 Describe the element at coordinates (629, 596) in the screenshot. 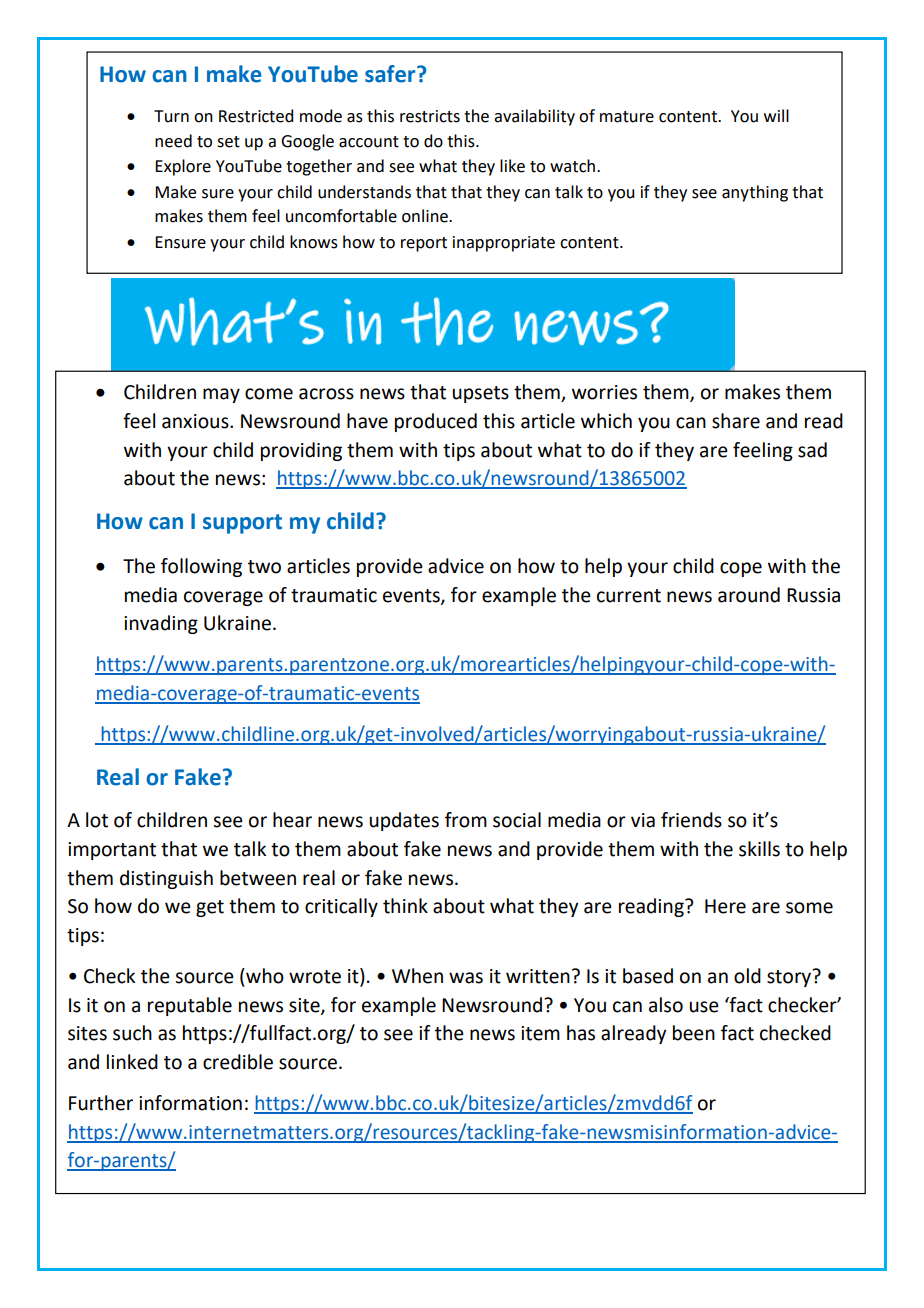

I see `current` at that location.
